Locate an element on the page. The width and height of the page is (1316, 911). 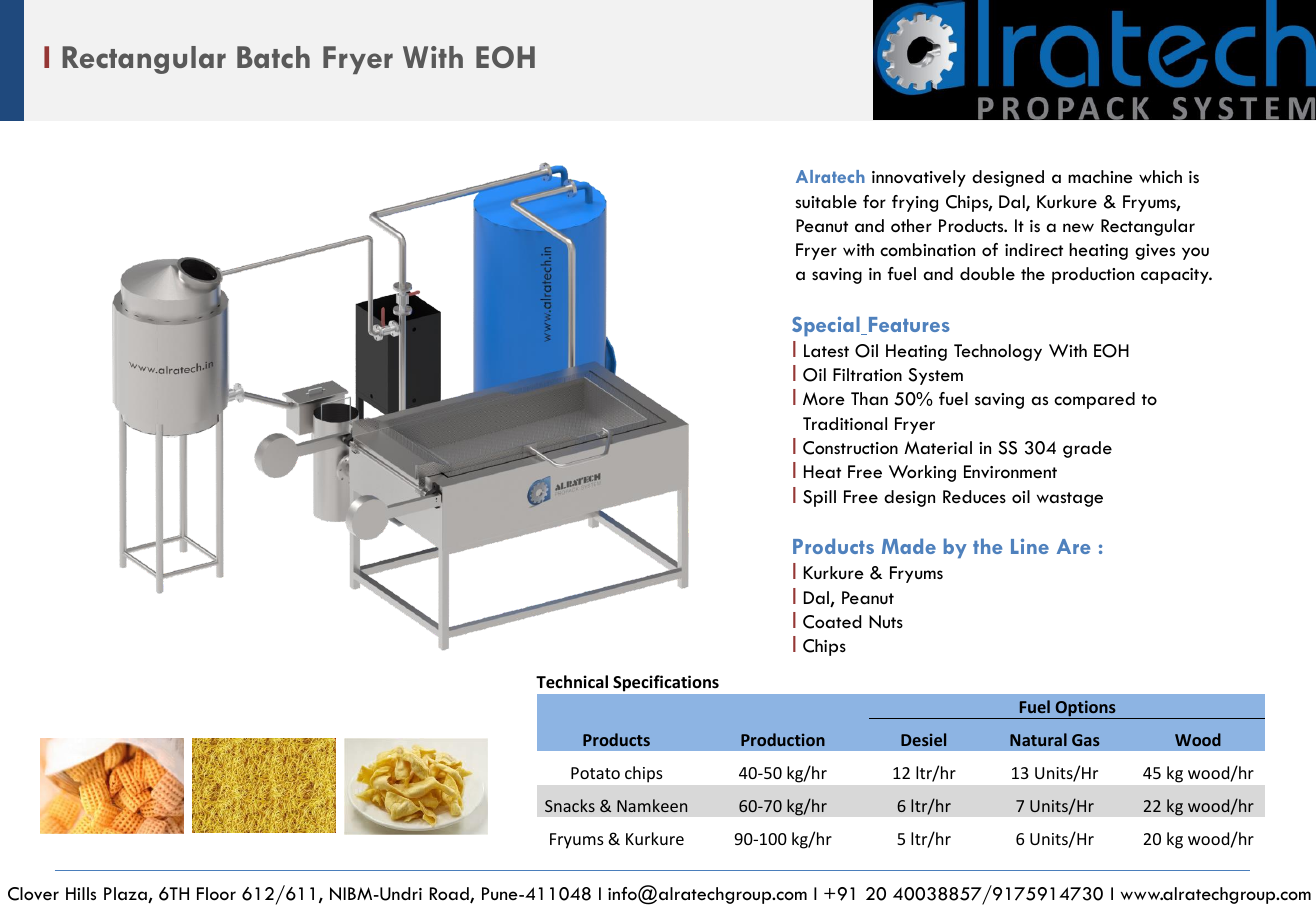
Construction is located at coordinates (850, 448).
